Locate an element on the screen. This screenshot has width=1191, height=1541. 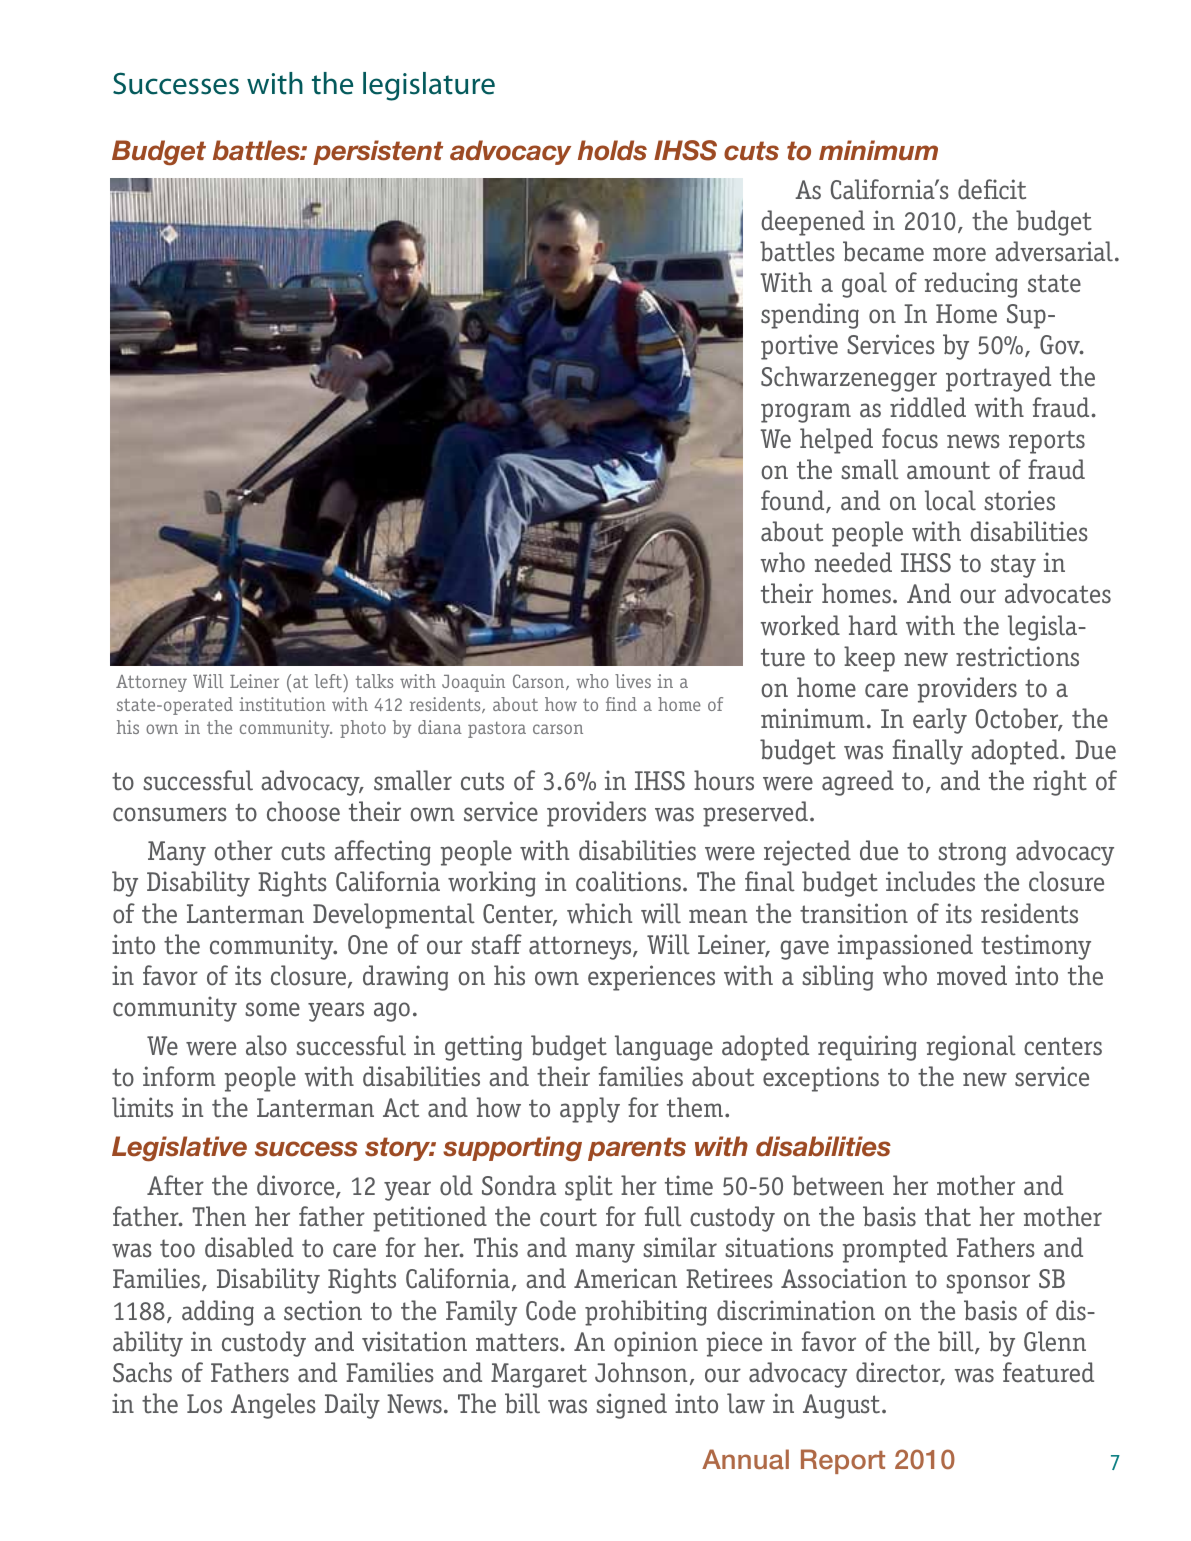
Angeles is located at coordinates (273, 1406).
